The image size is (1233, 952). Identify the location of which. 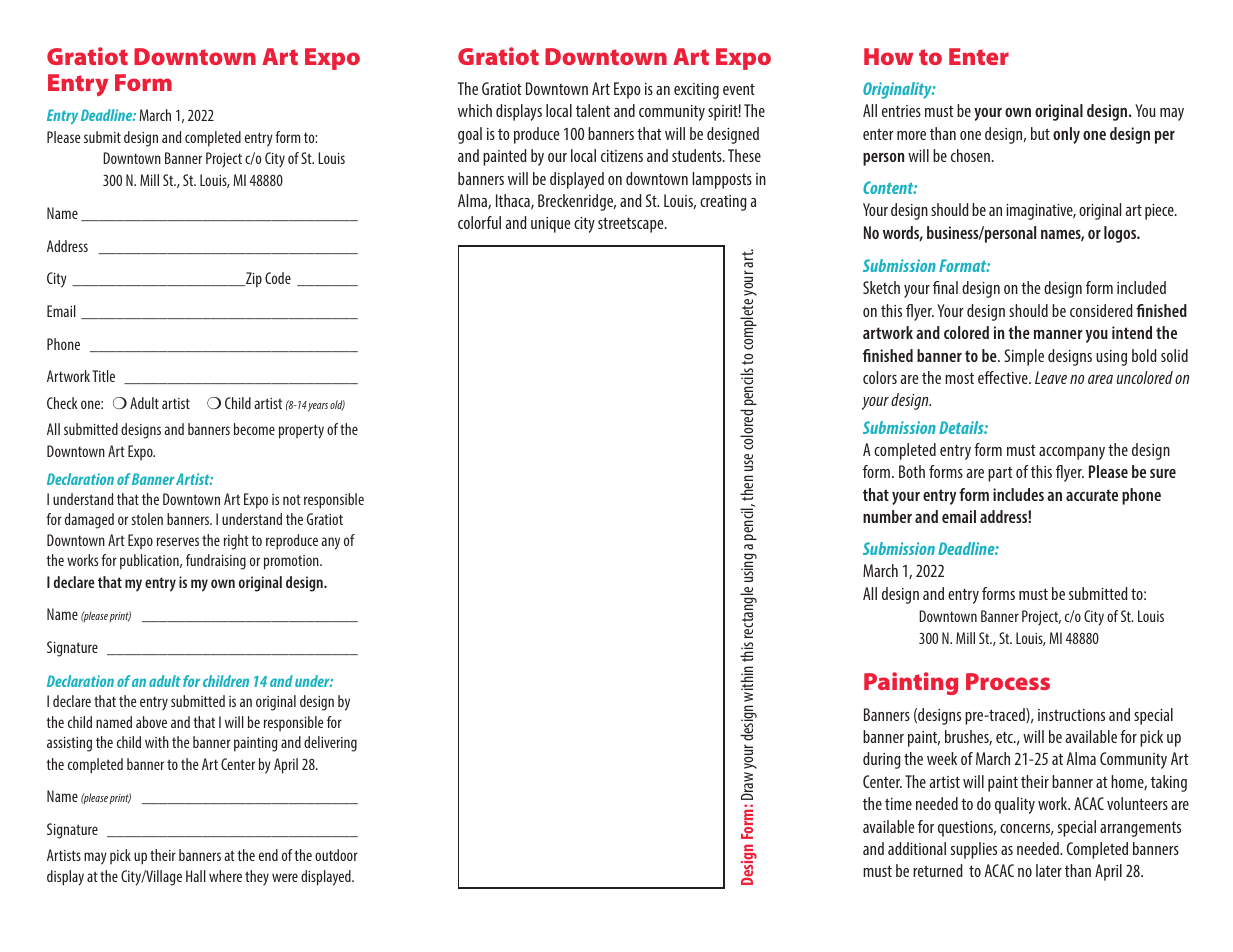
(475, 110).
